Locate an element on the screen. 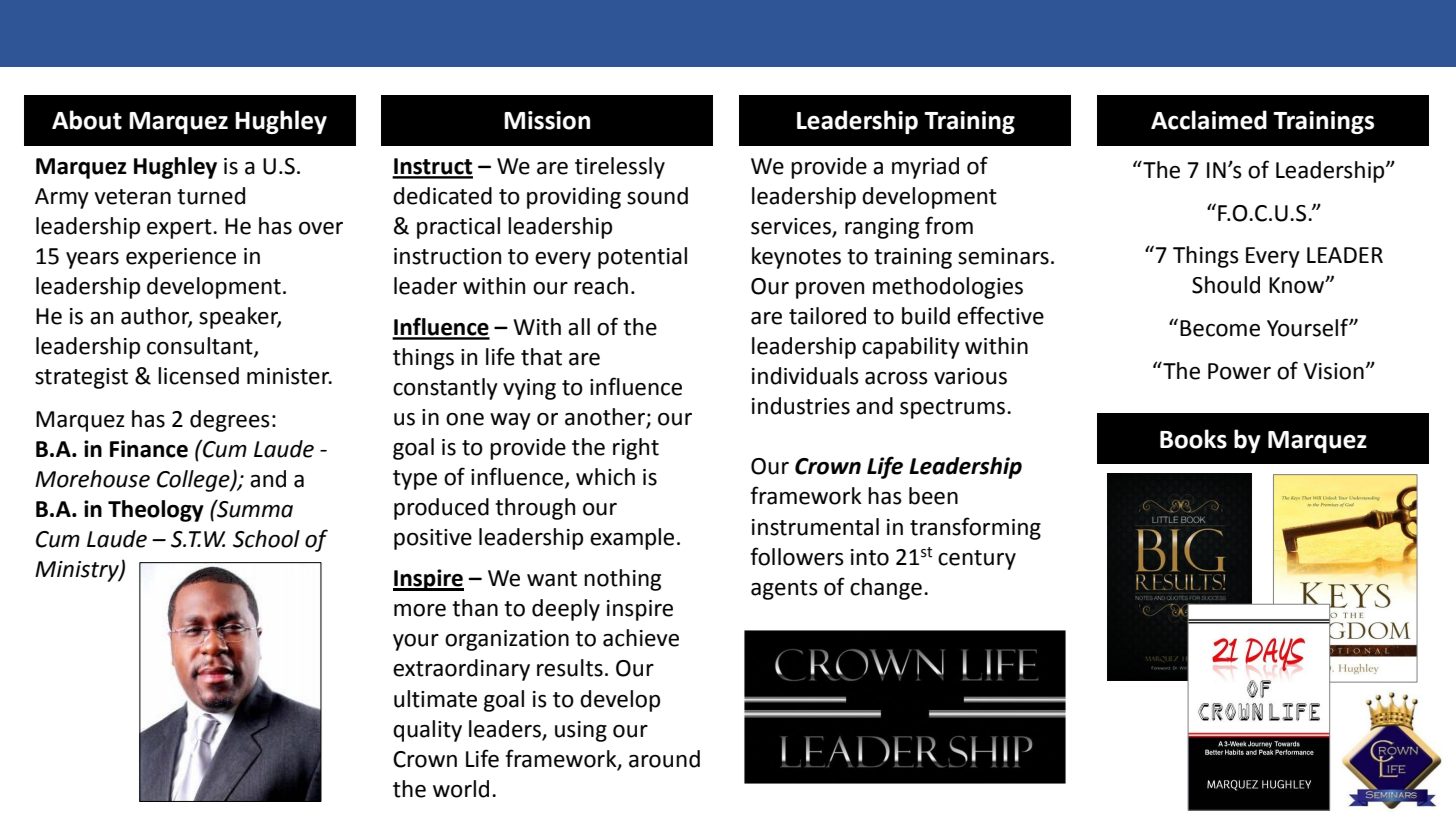 The height and width of the screenshot is (819, 1456). Books is located at coordinates (1193, 439).
